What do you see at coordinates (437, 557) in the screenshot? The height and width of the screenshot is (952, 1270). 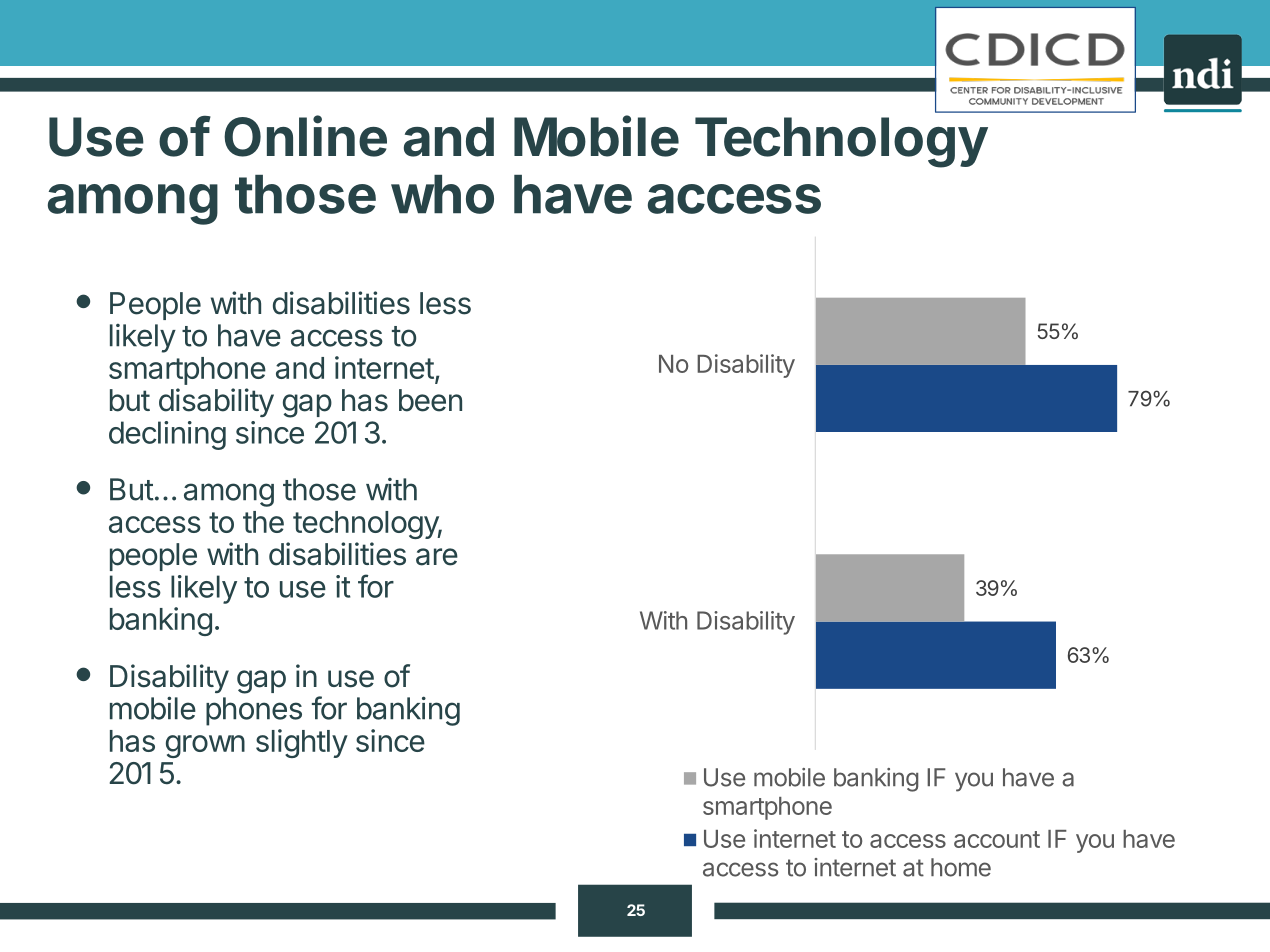 I see `are` at bounding box center [437, 557].
